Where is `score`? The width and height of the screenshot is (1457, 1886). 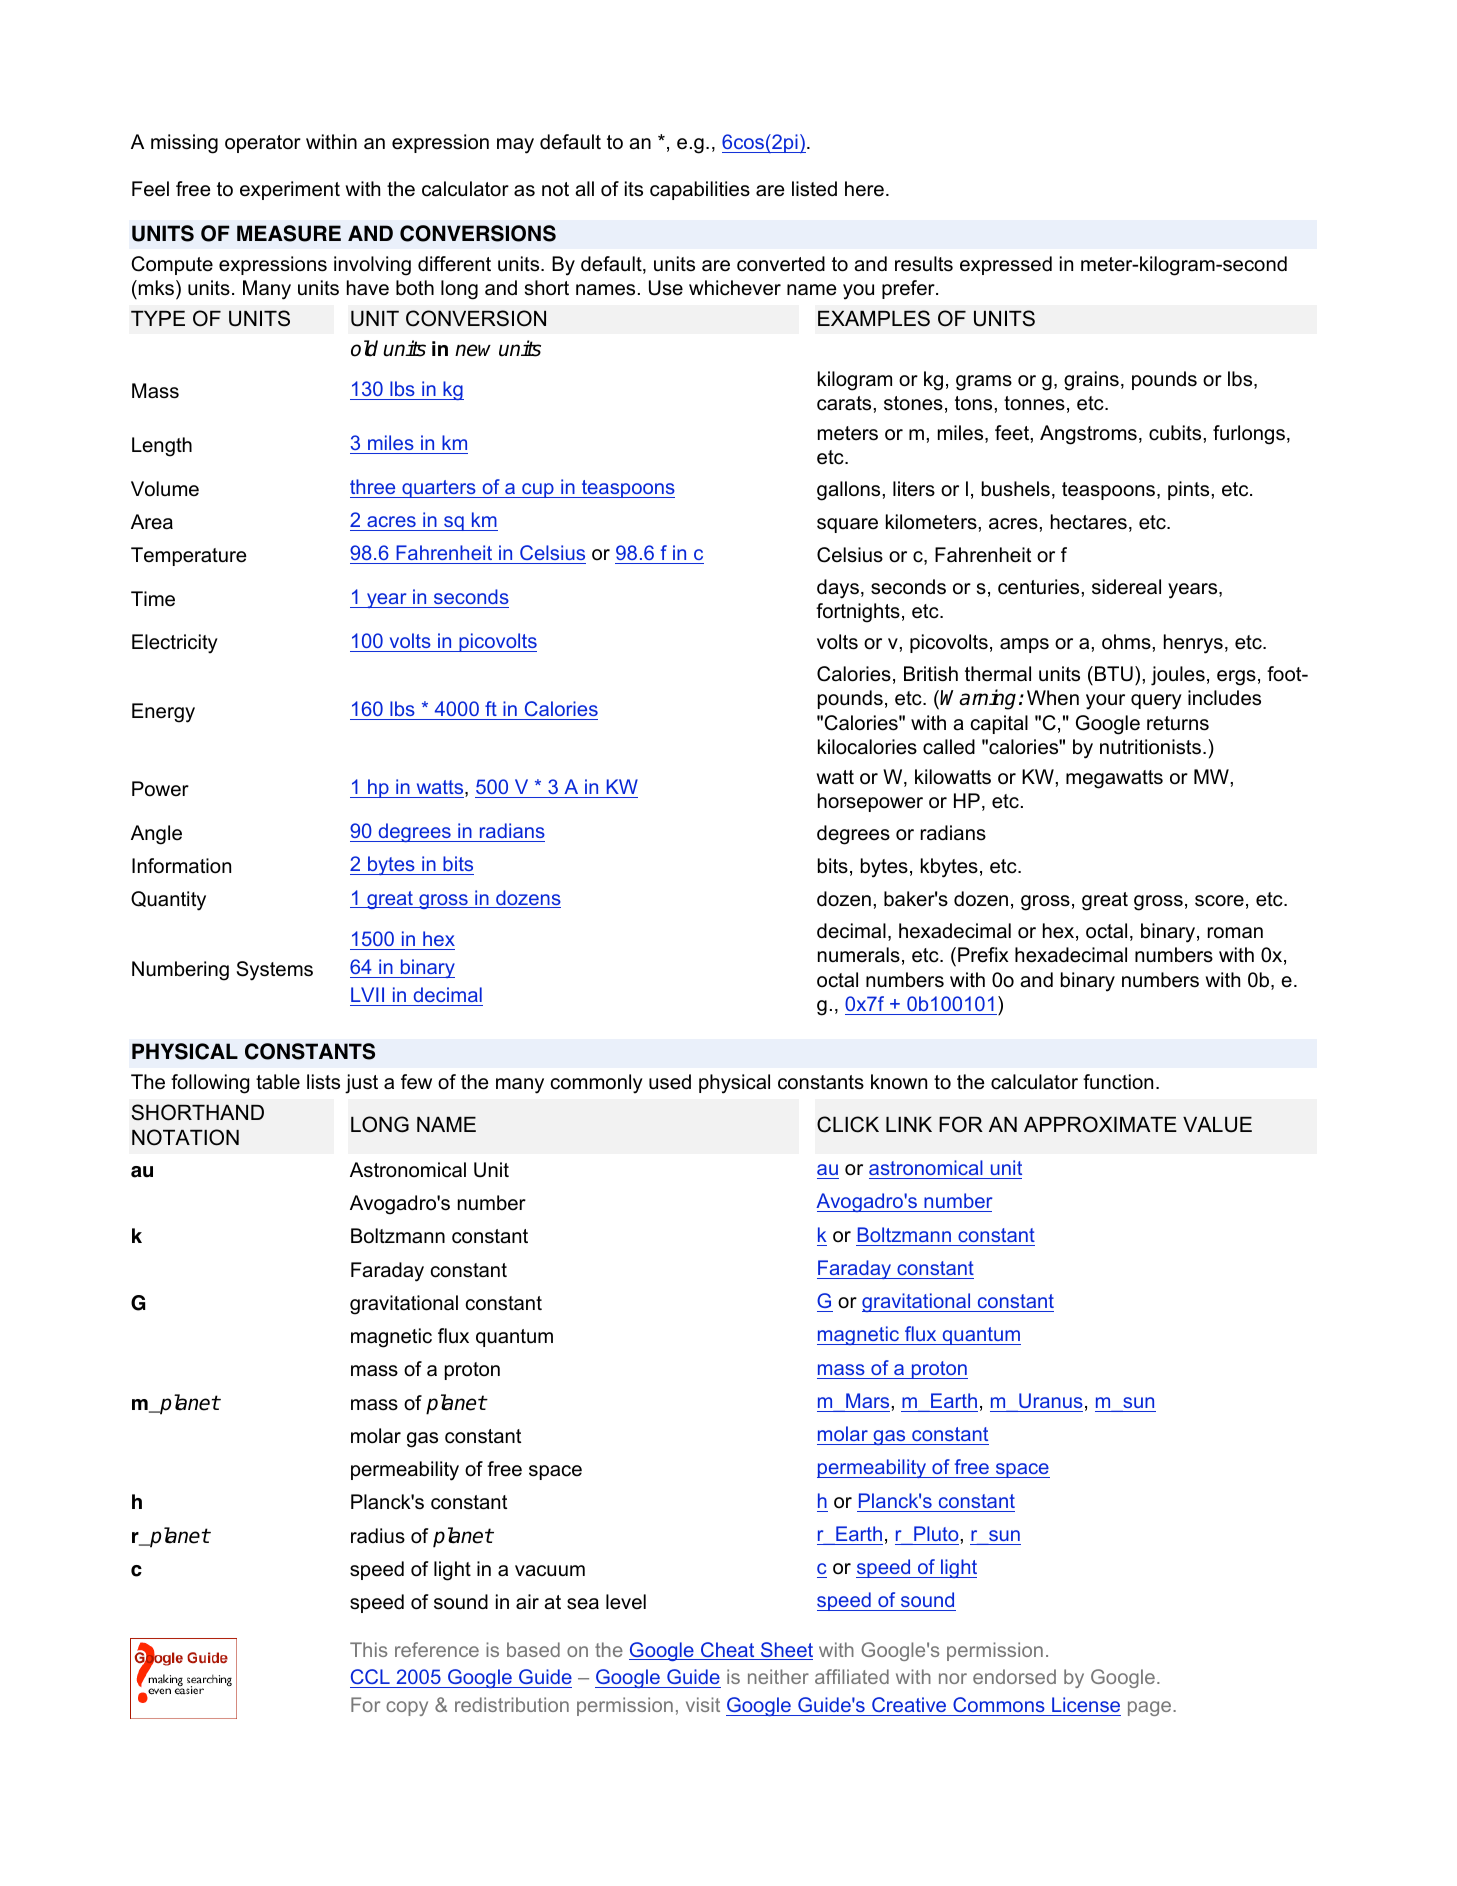 score is located at coordinates (1219, 901).
